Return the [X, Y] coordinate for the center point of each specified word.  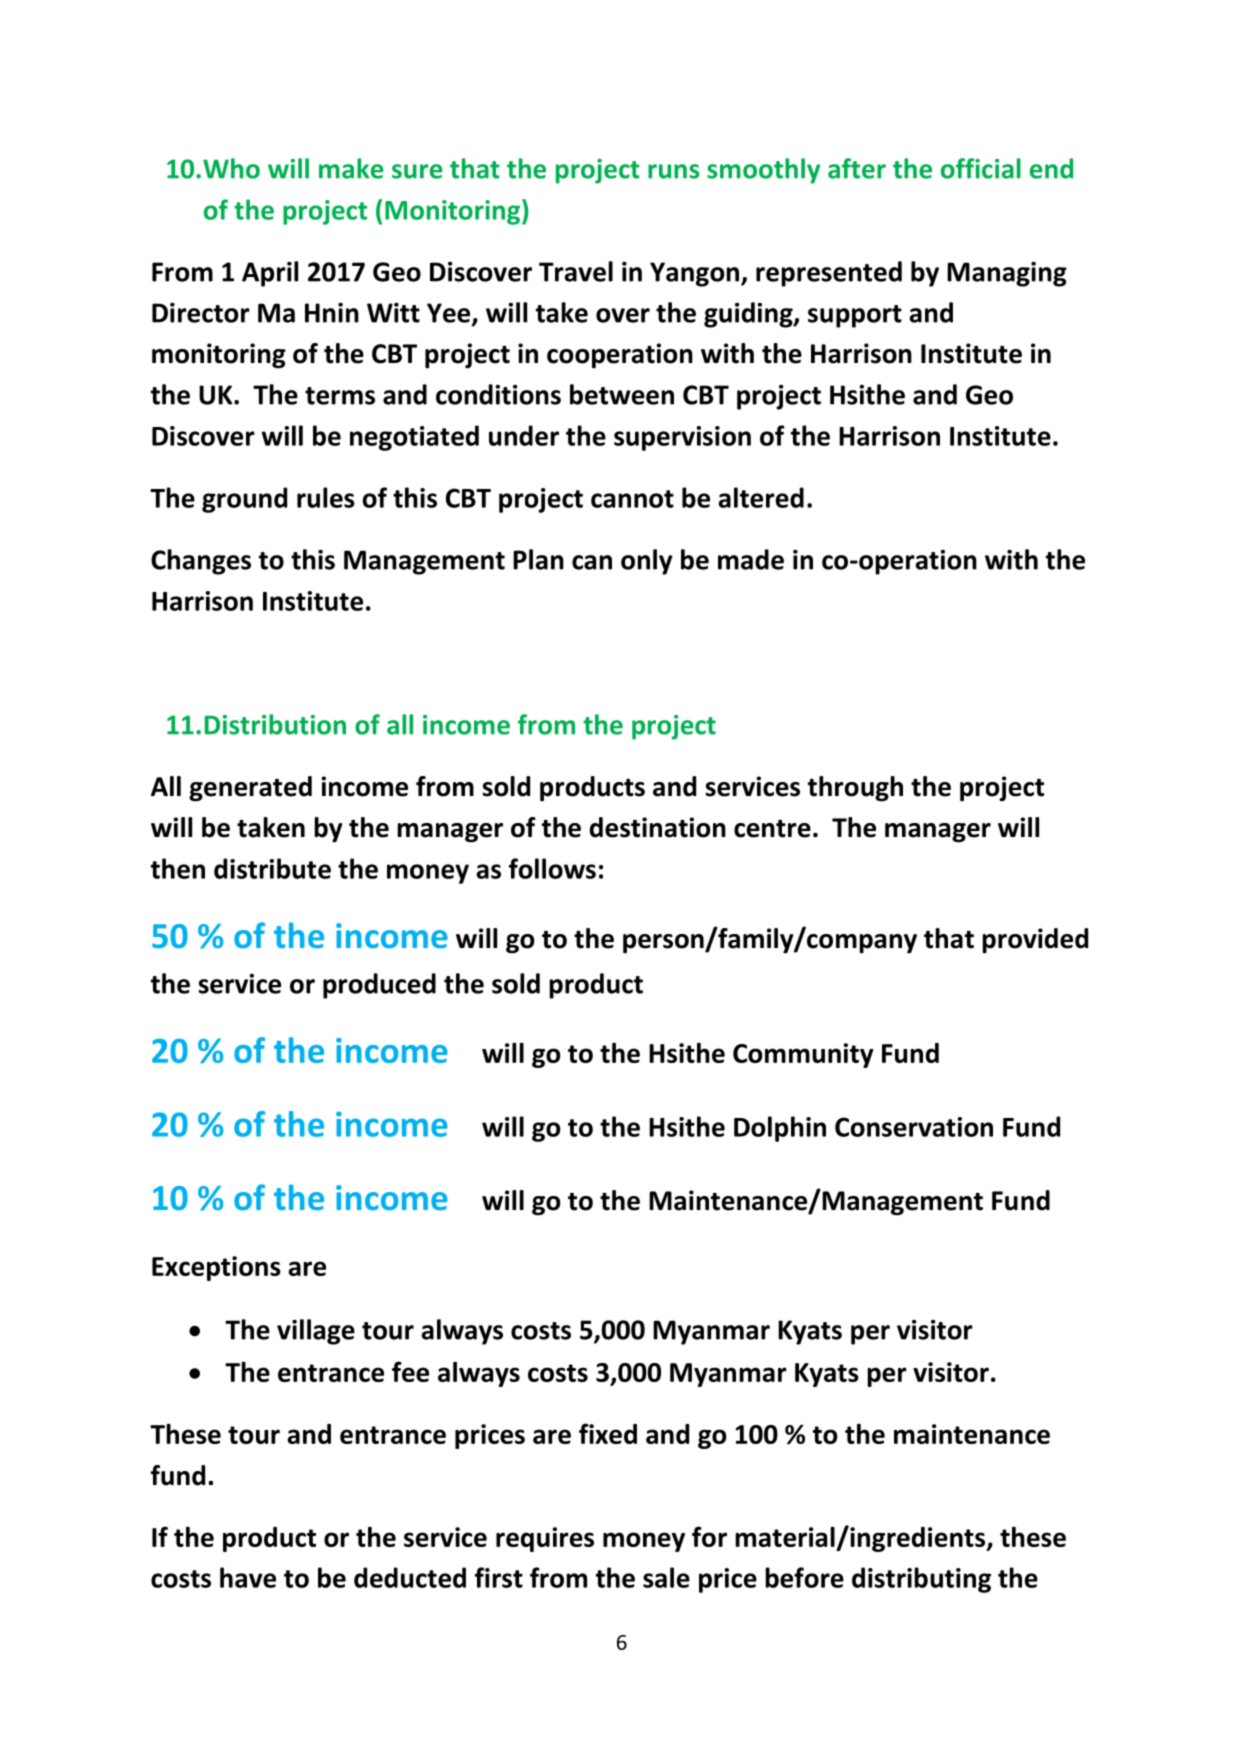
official [981, 168]
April [270, 274]
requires [545, 1539]
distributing [921, 1580]
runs [673, 171]
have [248, 1577]
